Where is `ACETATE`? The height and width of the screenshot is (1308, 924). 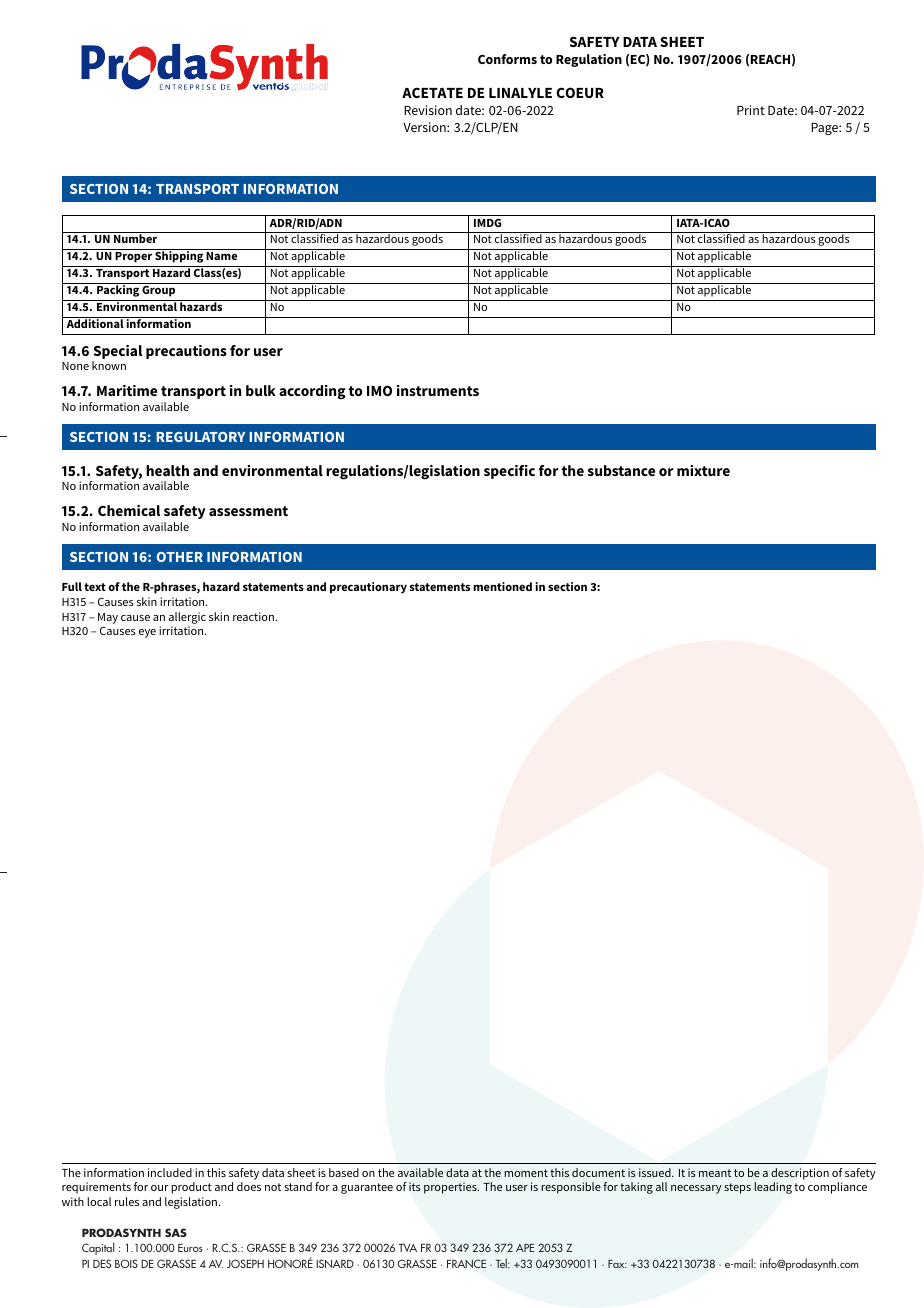
ACETATE is located at coordinates (432, 92).
